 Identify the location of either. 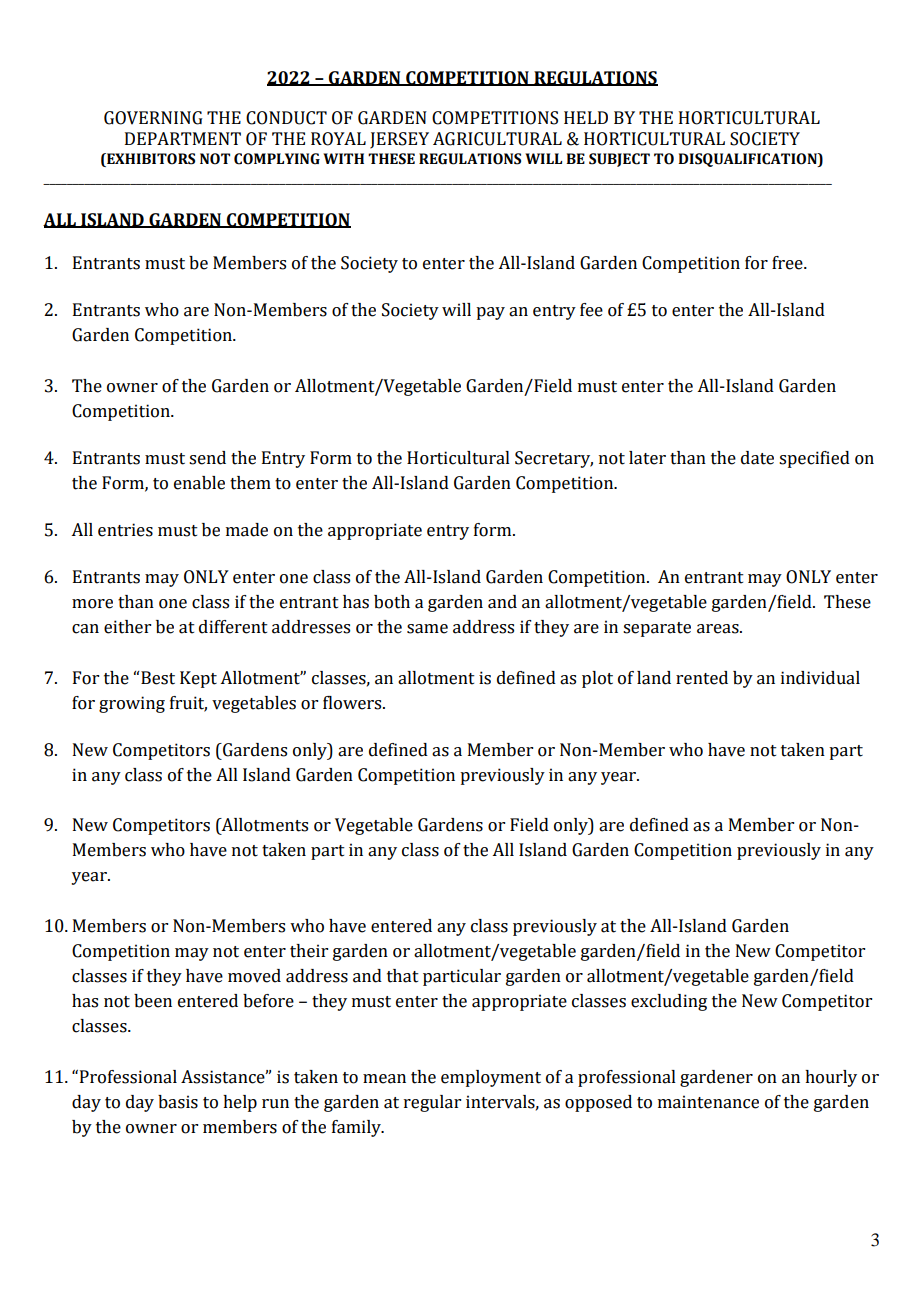
(127, 627).
